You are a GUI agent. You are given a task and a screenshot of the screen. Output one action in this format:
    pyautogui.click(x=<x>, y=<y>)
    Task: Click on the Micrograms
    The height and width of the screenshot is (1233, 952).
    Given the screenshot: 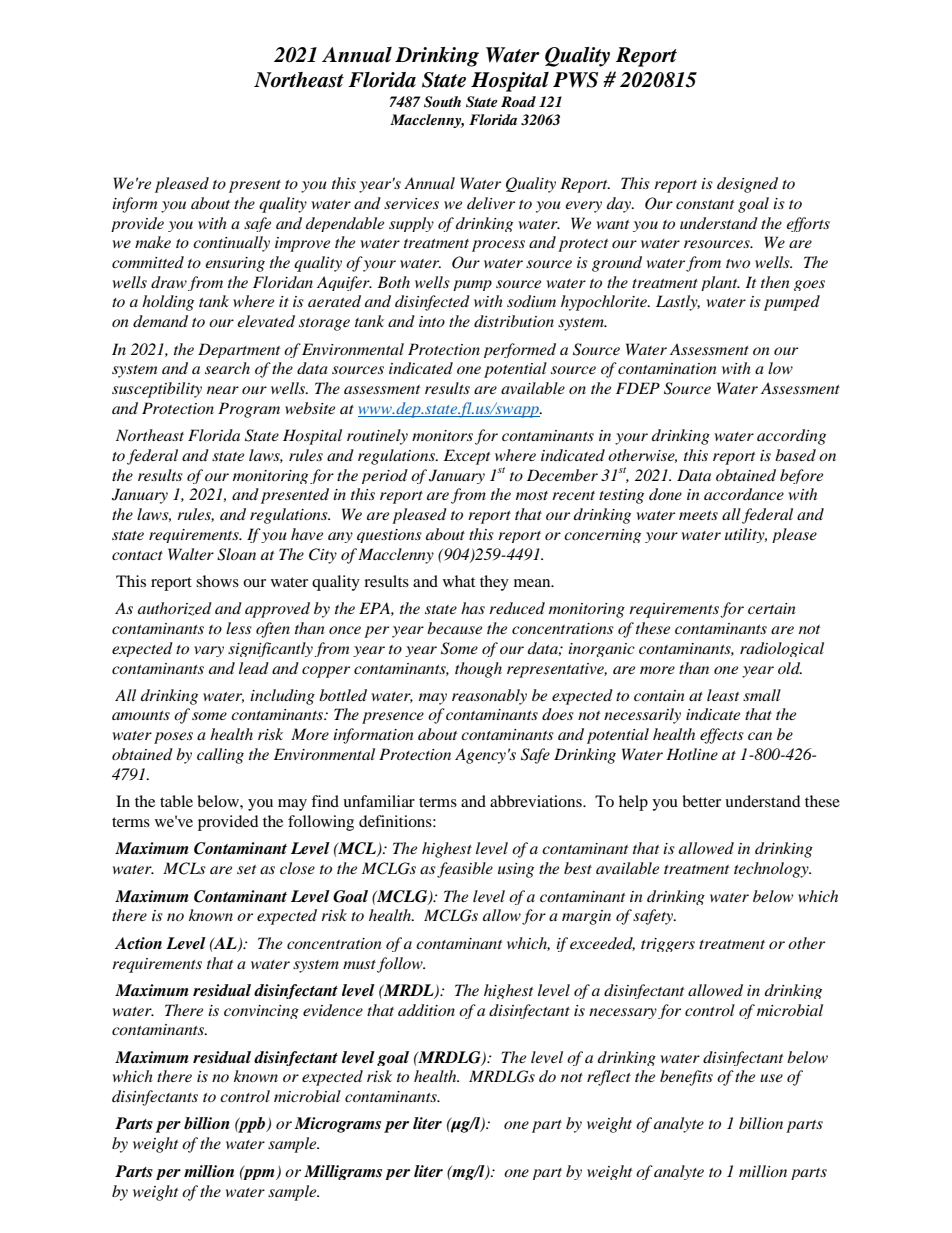 What is the action you would take?
    pyautogui.click(x=338, y=1125)
